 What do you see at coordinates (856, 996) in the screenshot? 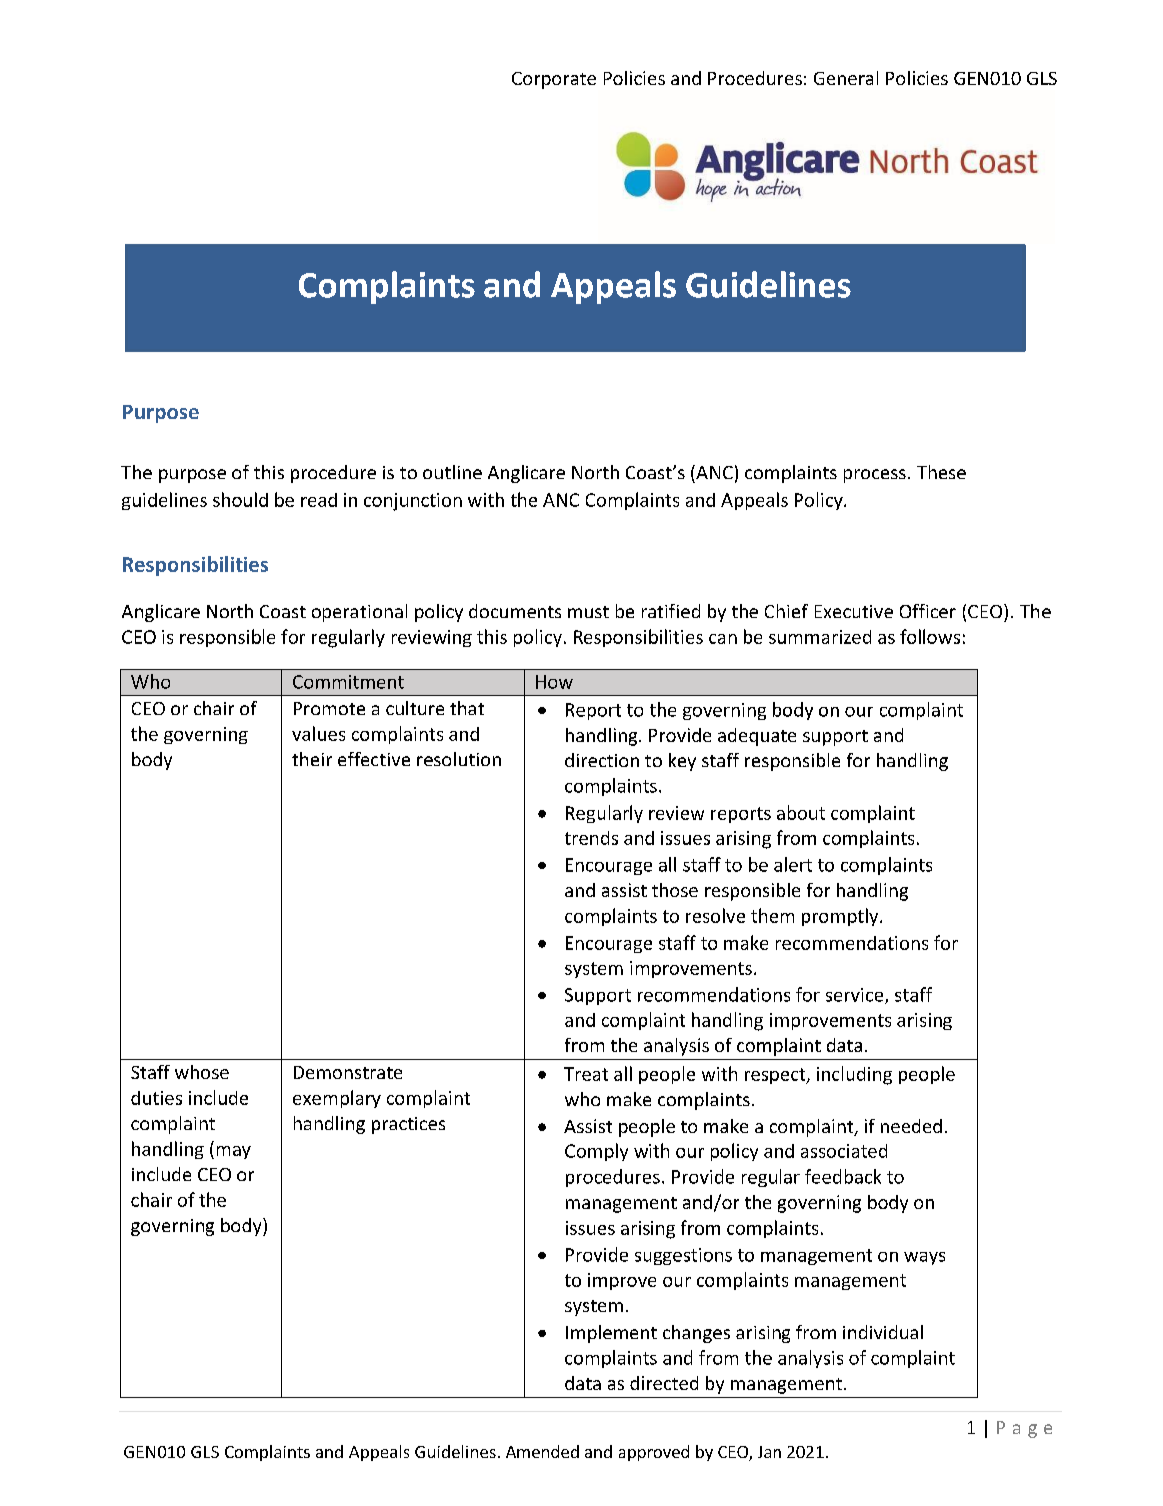
I see `service` at bounding box center [856, 996].
